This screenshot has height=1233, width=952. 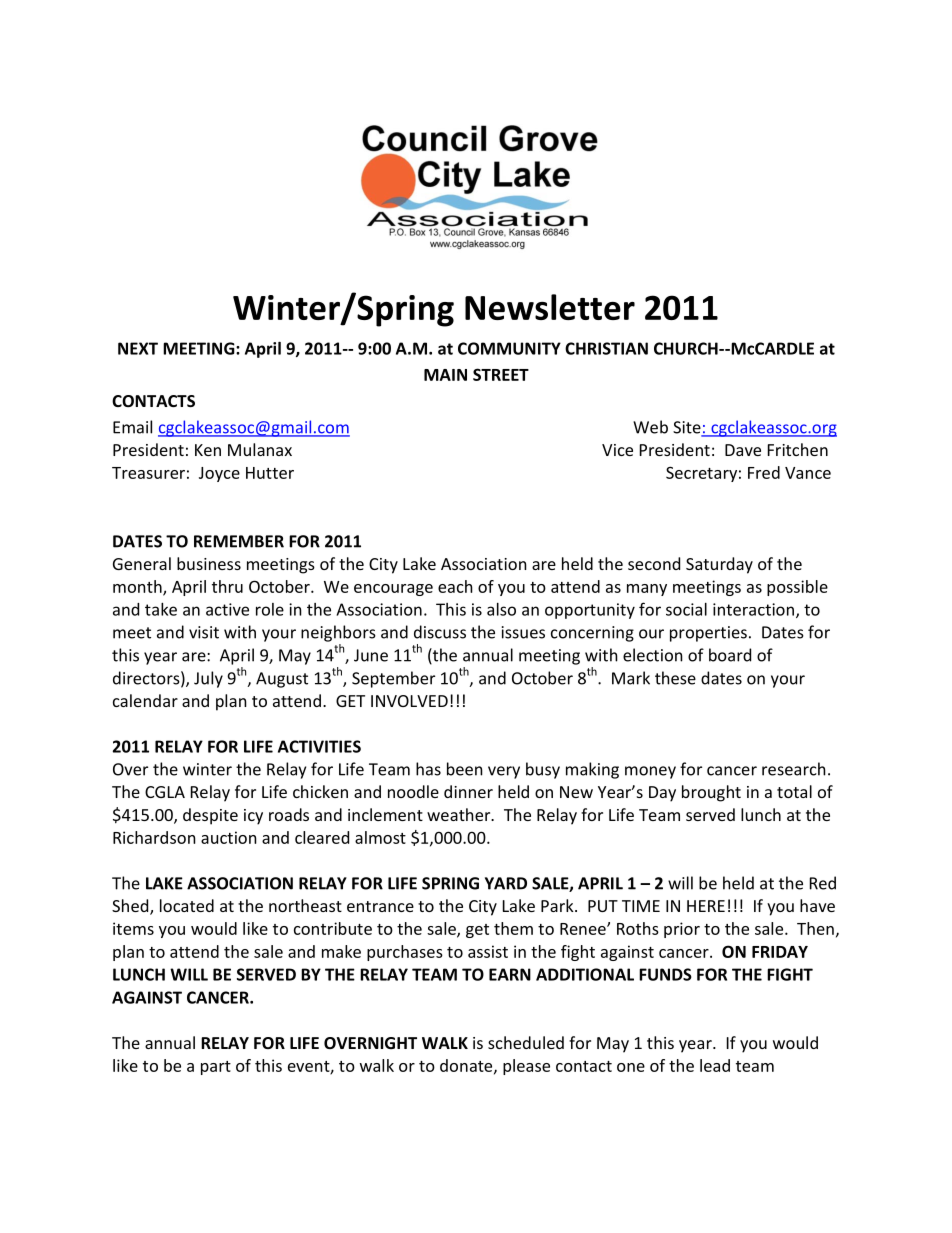 I want to click on part, so click(x=216, y=1068).
